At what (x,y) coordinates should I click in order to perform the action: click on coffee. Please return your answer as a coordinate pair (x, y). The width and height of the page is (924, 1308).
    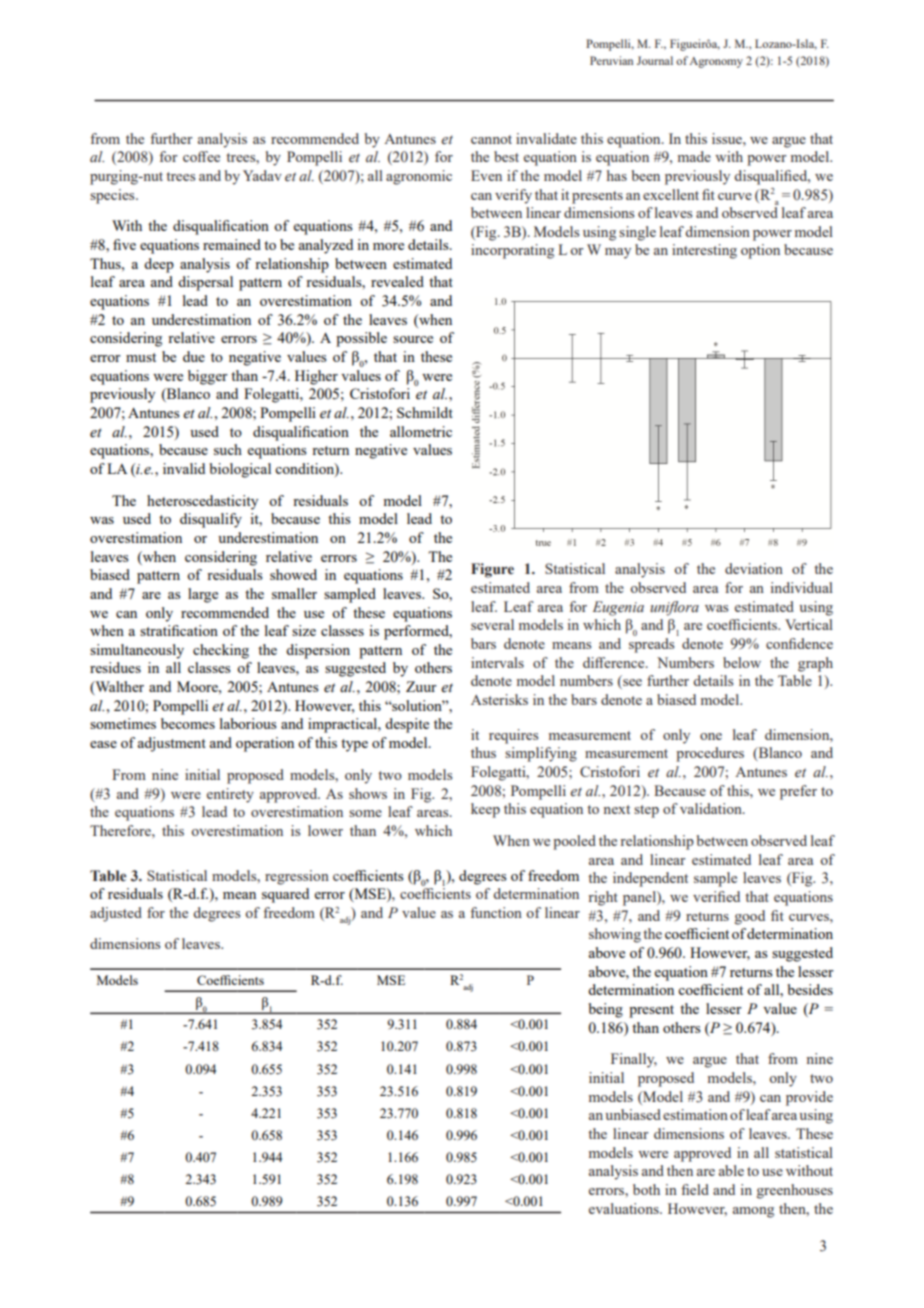
    Looking at the image, I should click on (201, 156).
